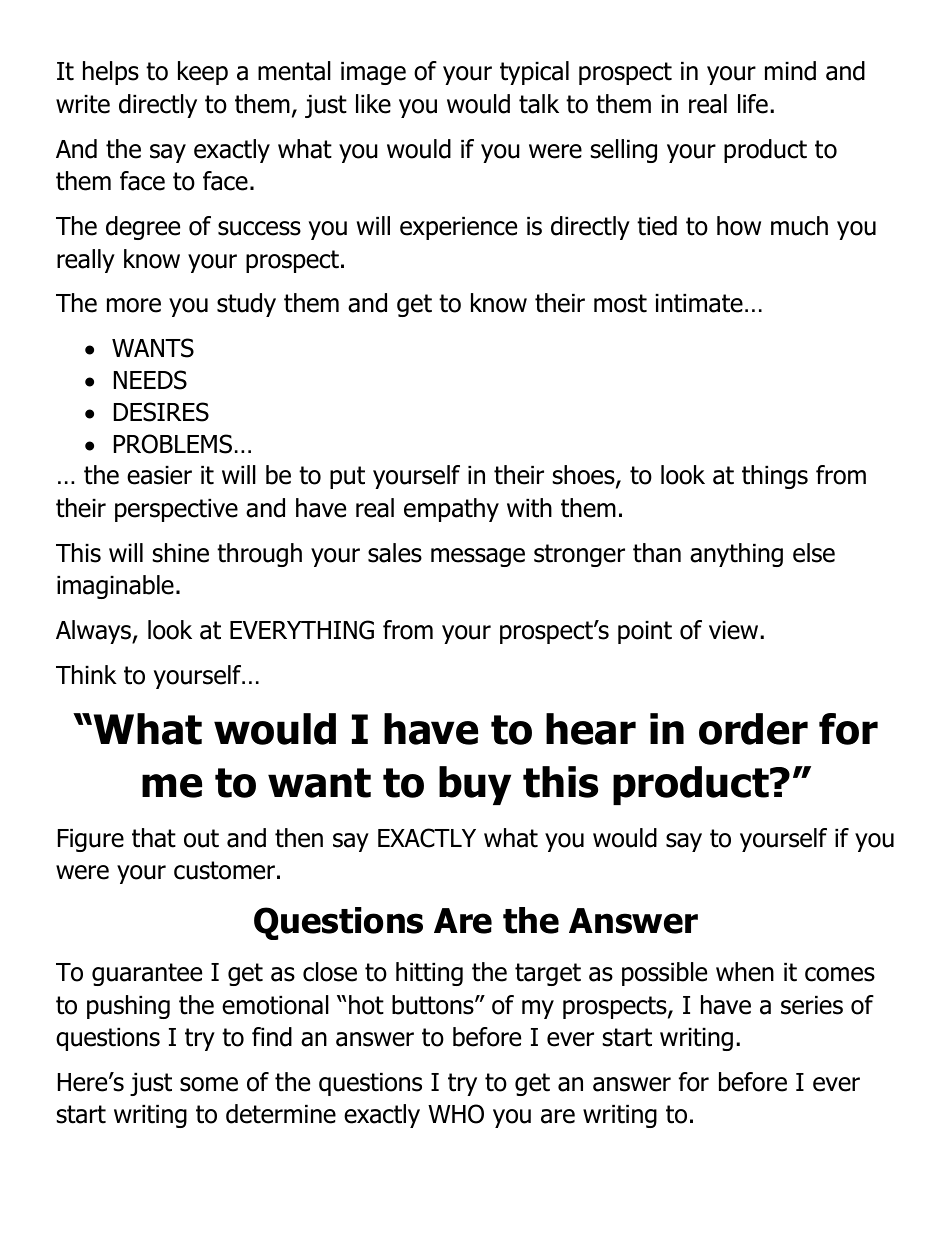 The image size is (952, 1233). I want to click on talk, so click(539, 104).
